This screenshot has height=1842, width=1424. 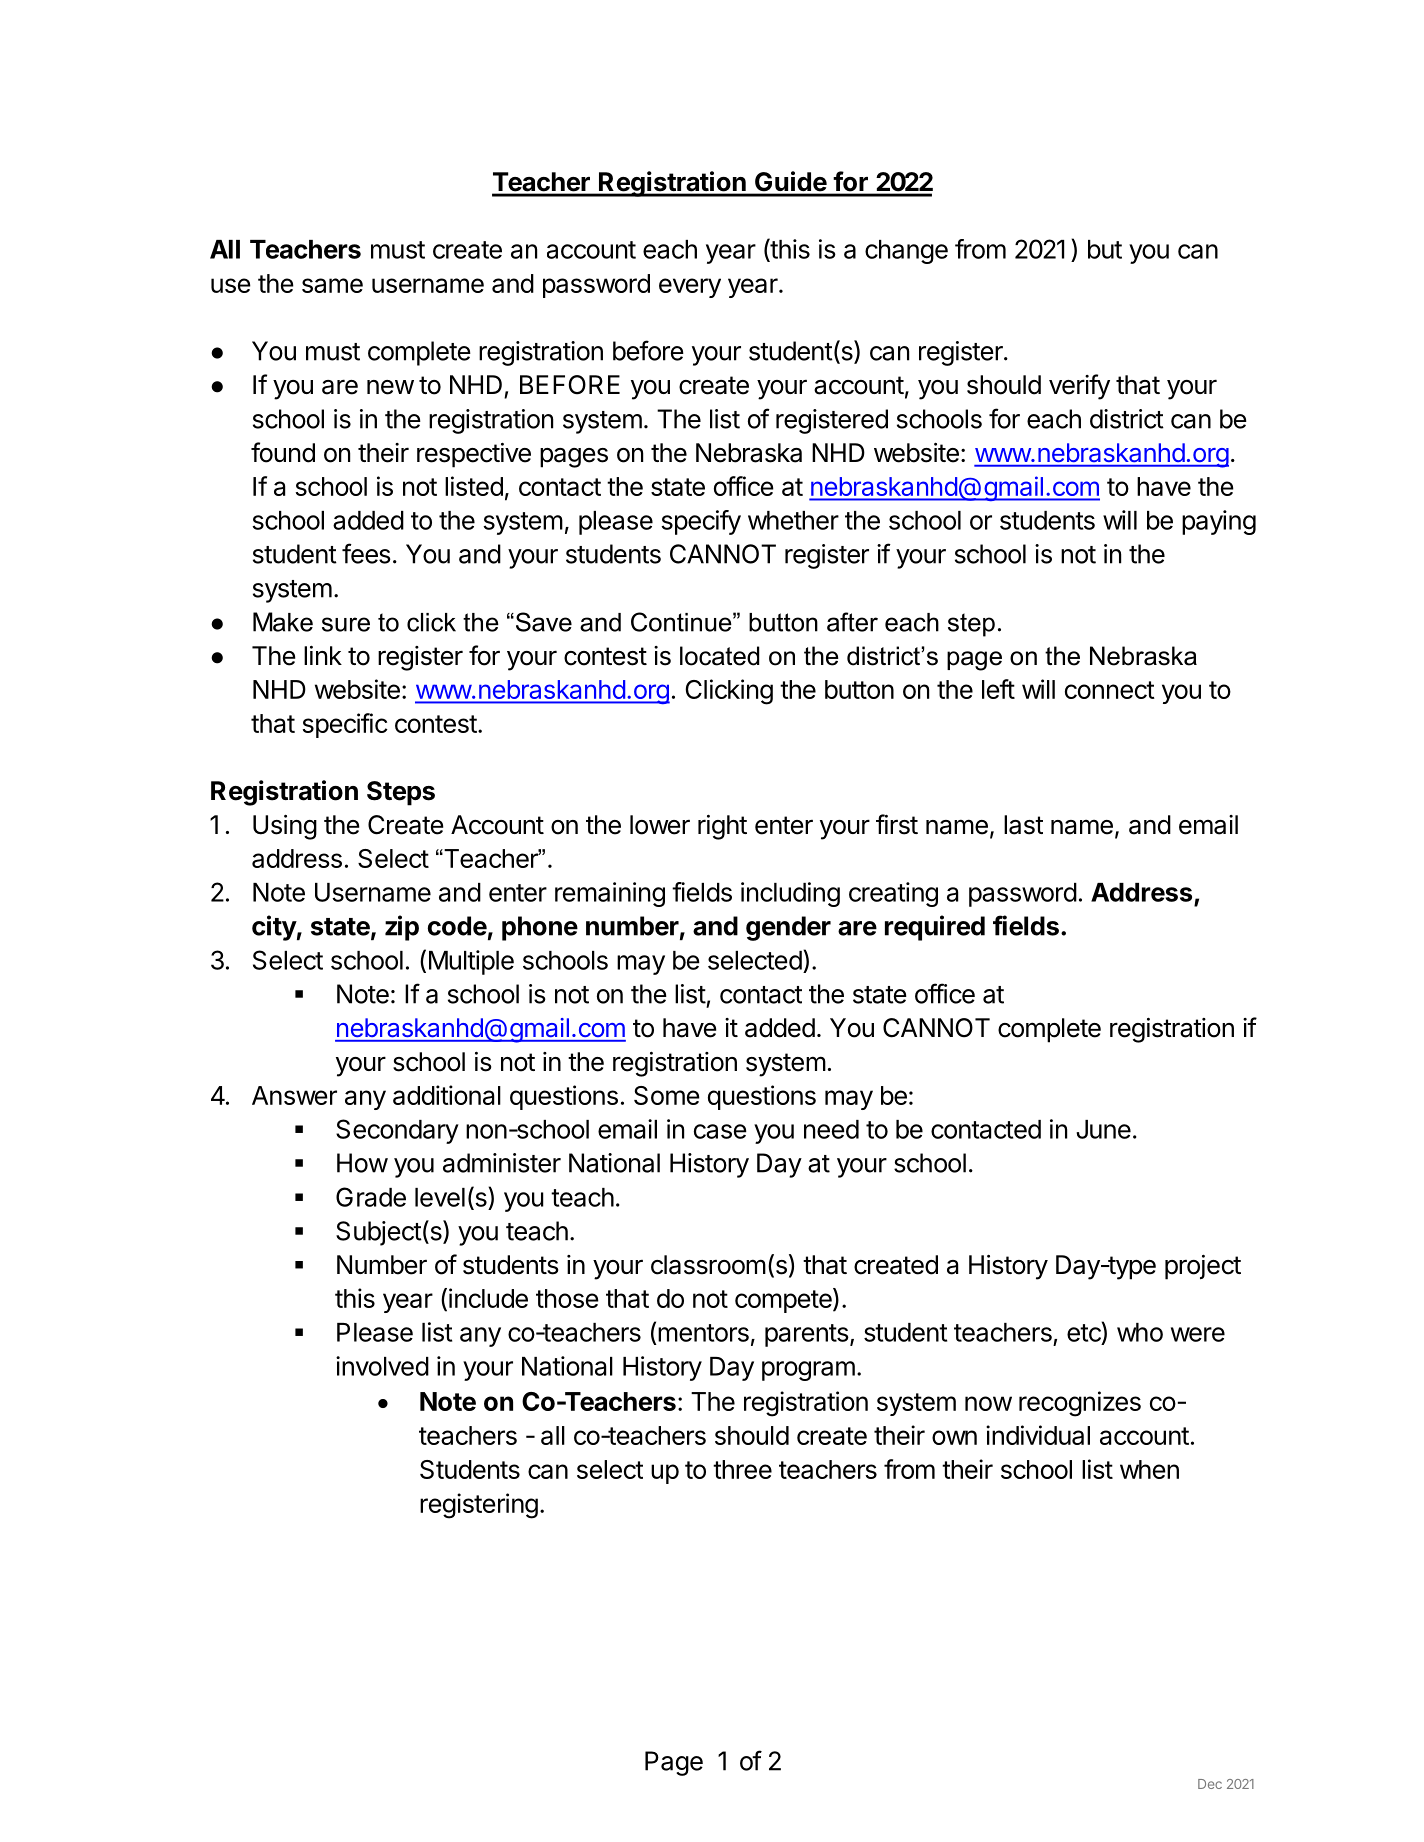 What do you see at coordinates (332, 285) in the screenshot?
I see `same` at bounding box center [332, 285].
